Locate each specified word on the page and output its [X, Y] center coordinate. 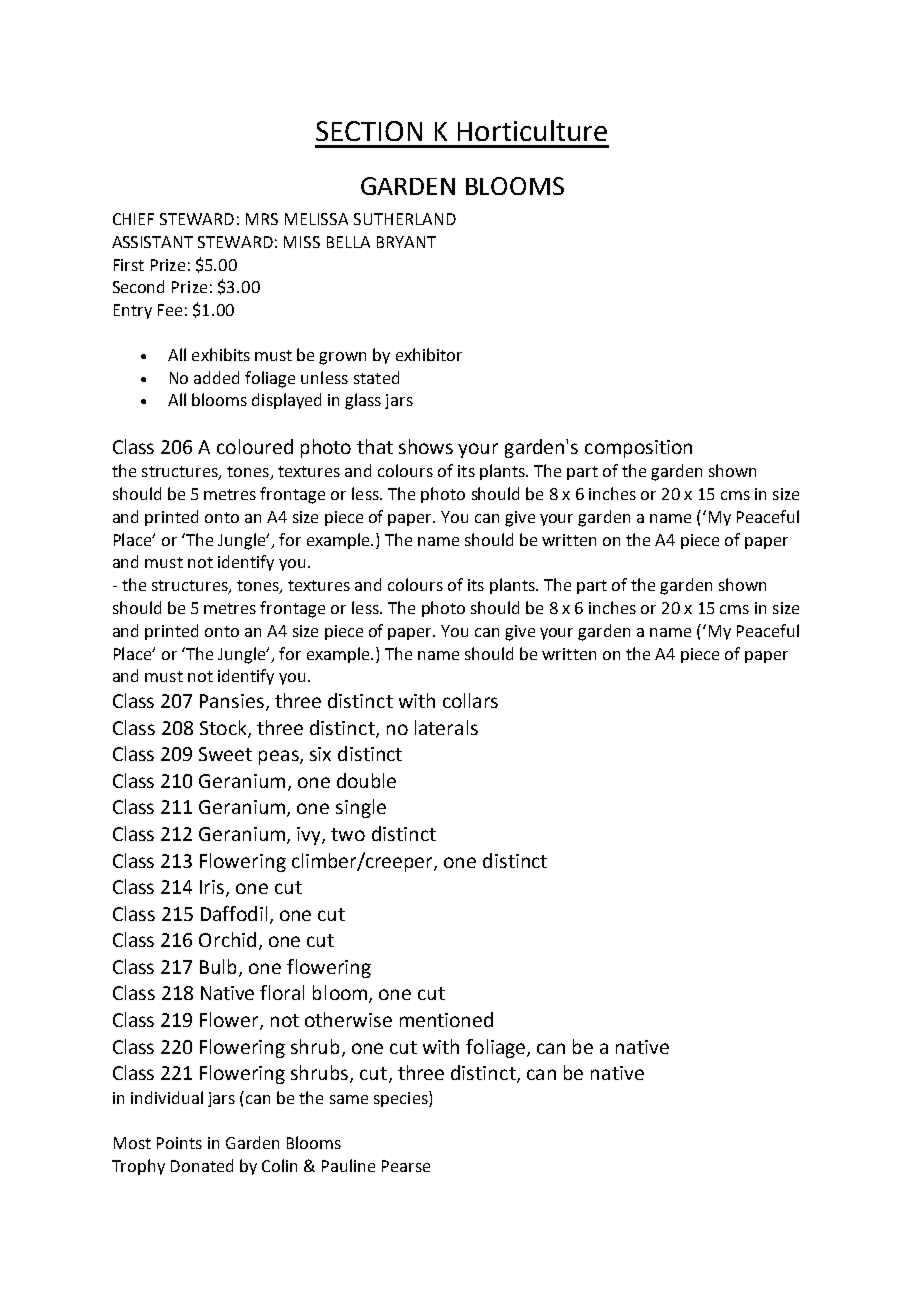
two [348, 834]
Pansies [232, 701]
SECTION [369, 131]
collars [470, 700]
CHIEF [133, 219]
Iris [213, 888]
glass [363, 401]
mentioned [446, 1019]
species [402, 1099]
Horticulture [532, 130]
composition [638, 449]
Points [179, 1143]
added [216, 377]
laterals [446, 727]
